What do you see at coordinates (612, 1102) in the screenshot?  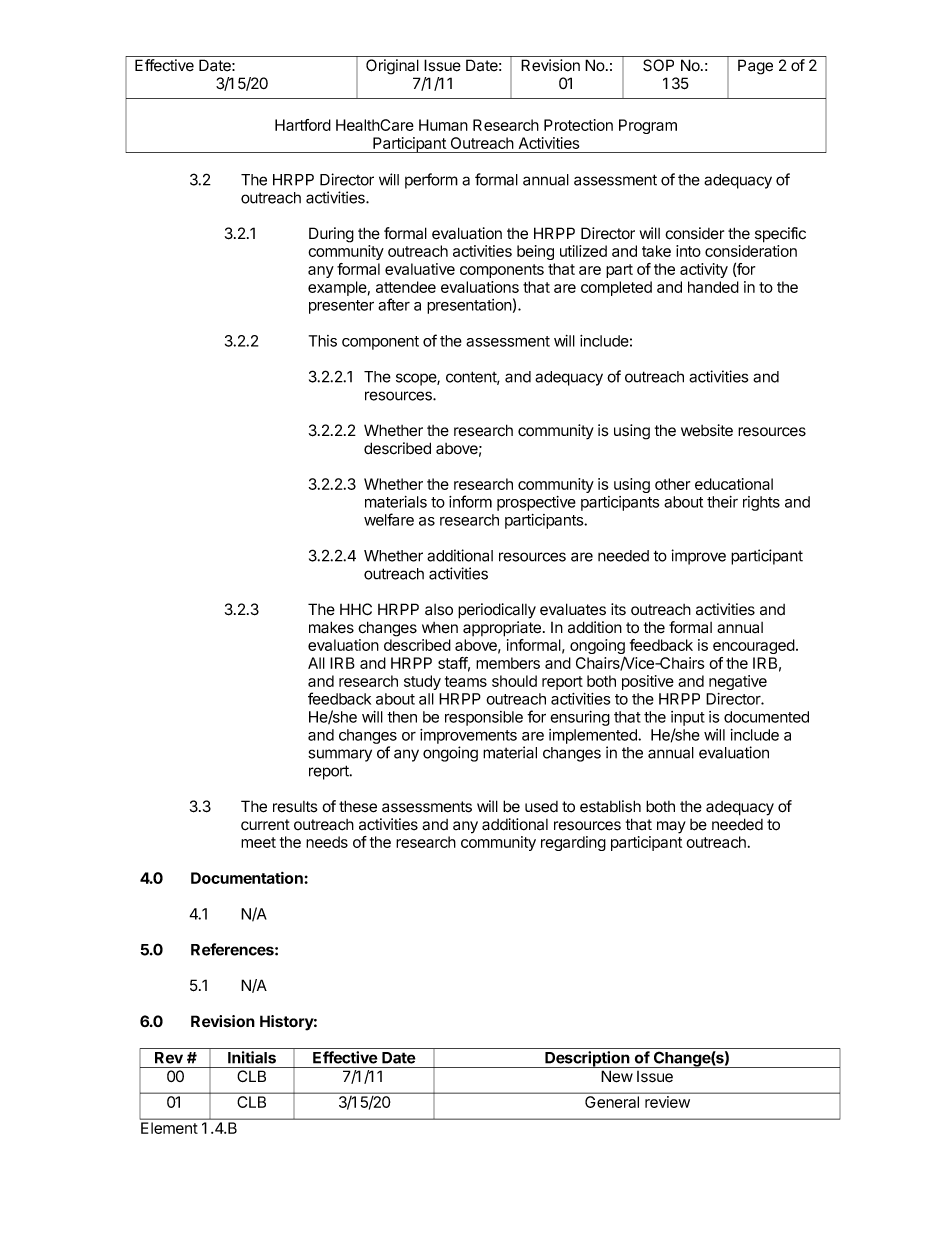 I see `General` at bounding box center [612, 1102].
